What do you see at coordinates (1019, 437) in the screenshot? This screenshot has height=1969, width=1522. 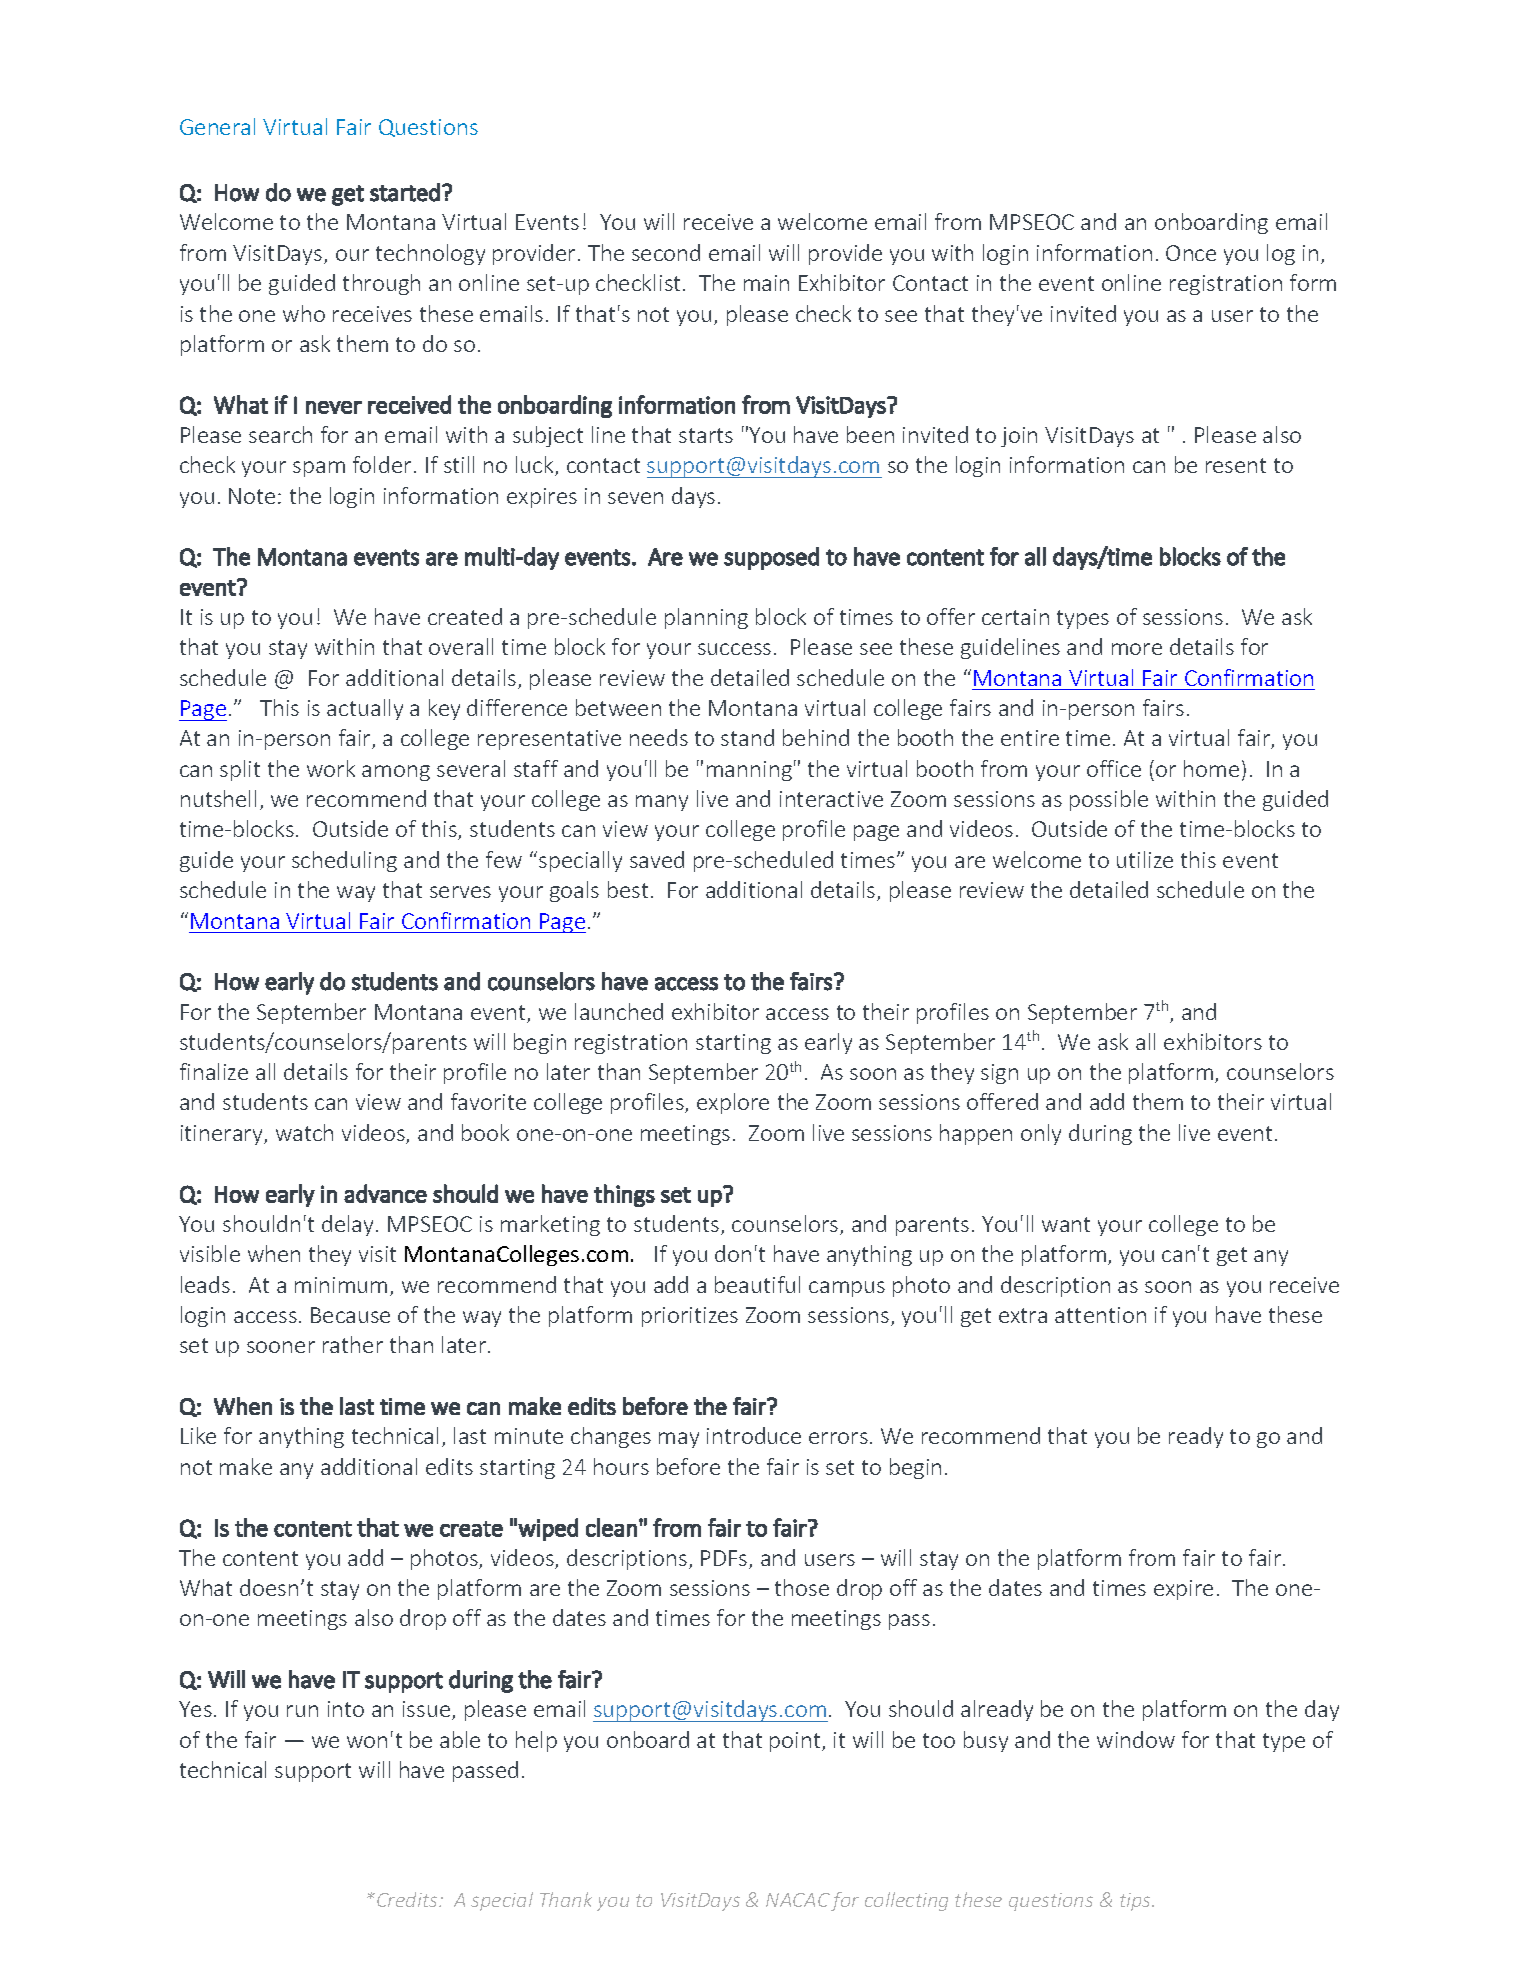 I see `join` at bounding box center [1019, 437].
